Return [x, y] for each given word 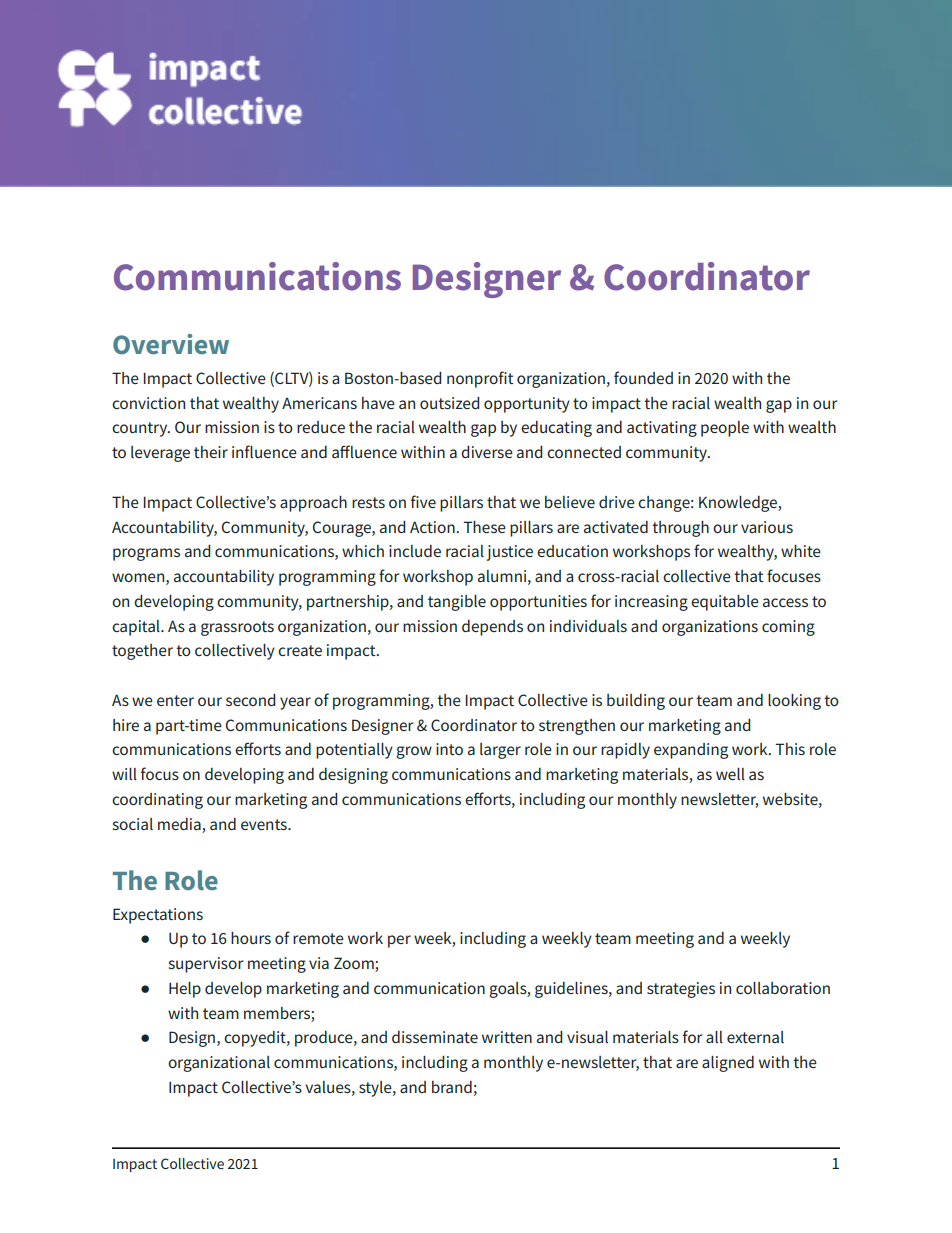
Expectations [158, 916]
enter [175, 700]
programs [146, 554]
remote [318, 938]
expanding [691, 751]
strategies [681, 990]
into [449, 749]
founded [643, 377]
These [484, 527]
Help [185, 990]
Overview [171, 344]
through [680, 529]
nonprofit [480, 379]
